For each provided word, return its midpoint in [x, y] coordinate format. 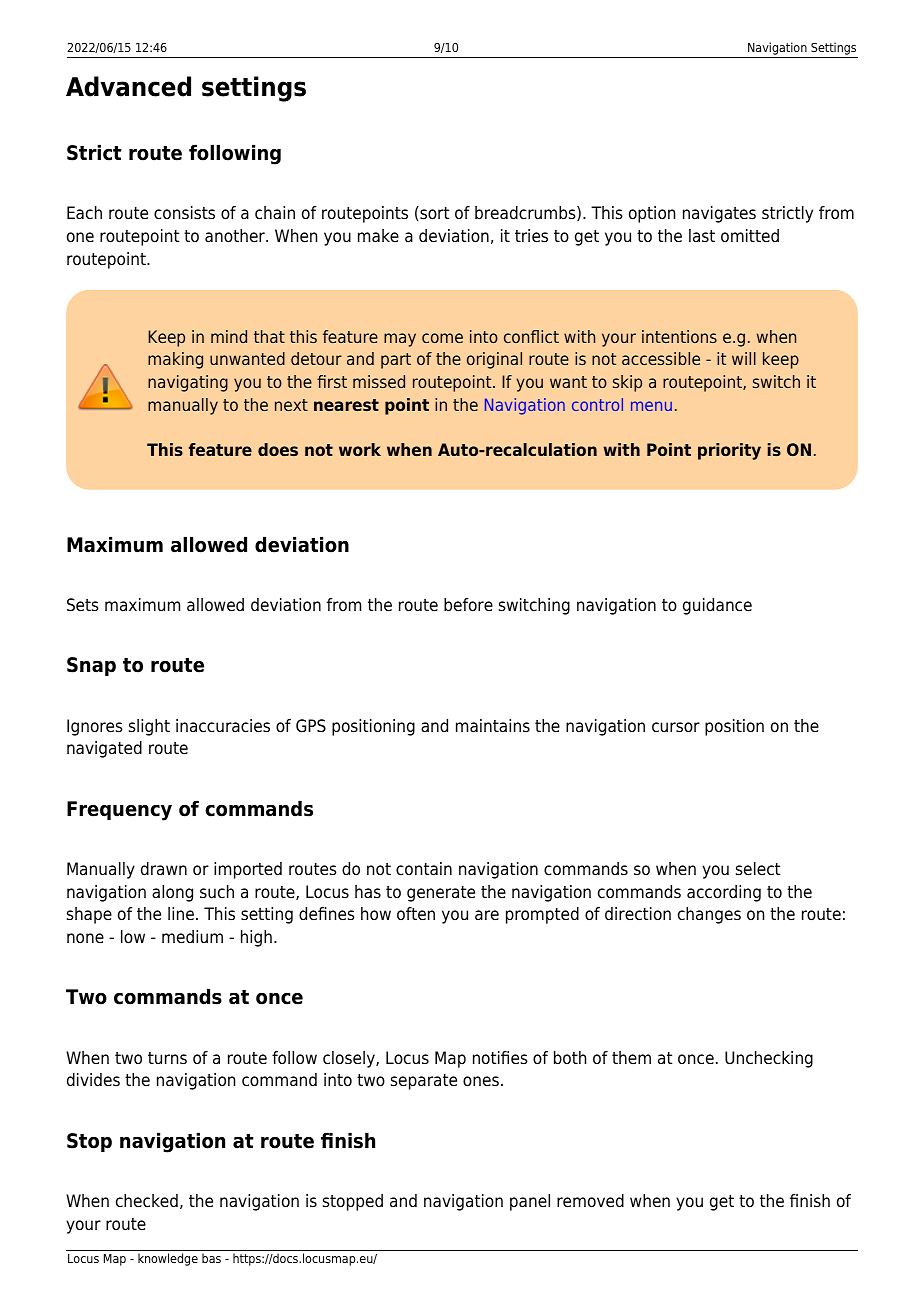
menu [651, 406]
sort [433, 213]
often [416, 914]
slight [149, 727]
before [468, 605]
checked [147, 1201]
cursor [676, 727]
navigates [719, 214]
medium [192, 937]
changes [709, 915]
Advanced [128, 86]
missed [379, 381]
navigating [188, 383]
